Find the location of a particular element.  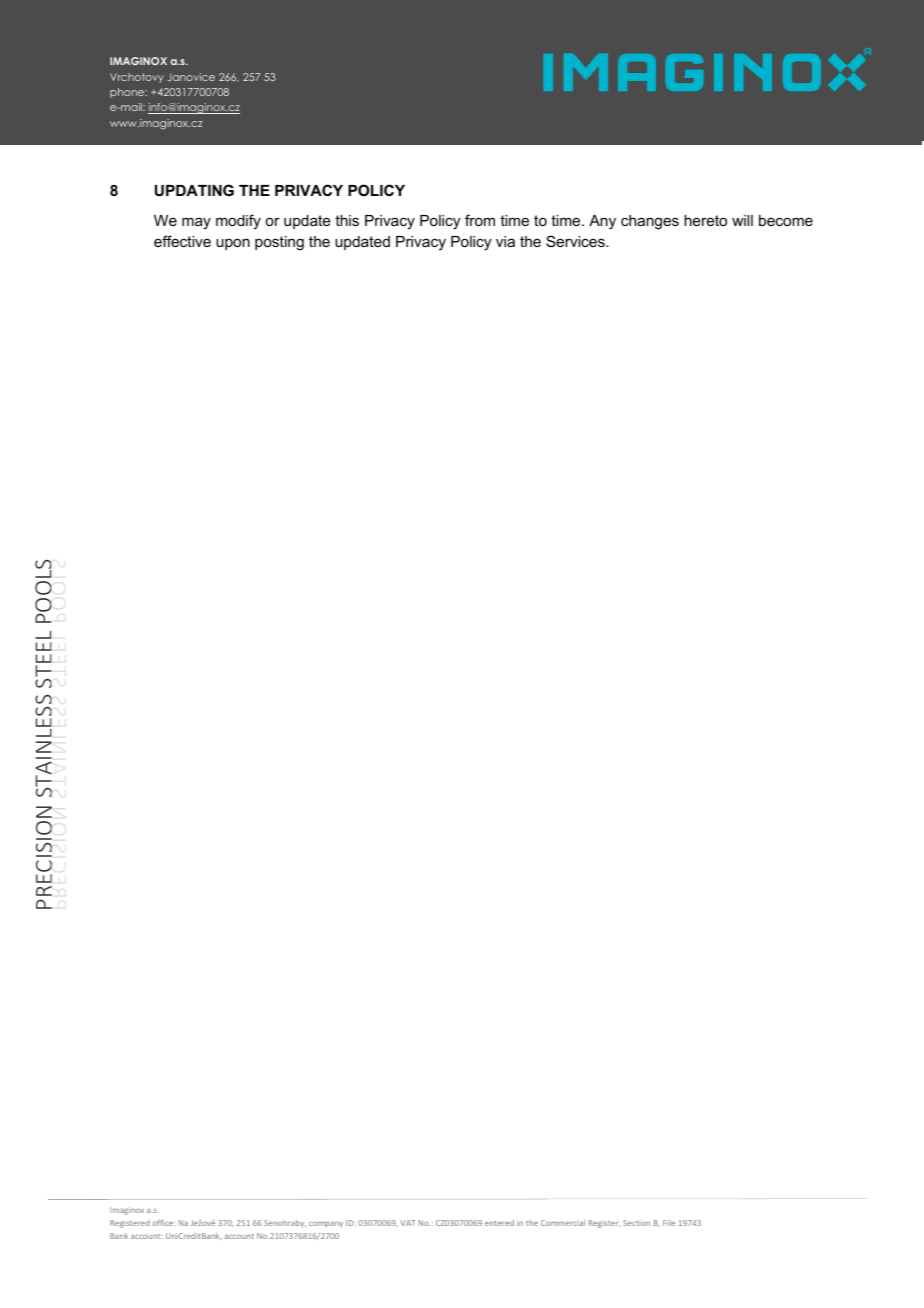

effective is located at coordinates (182, 241).
